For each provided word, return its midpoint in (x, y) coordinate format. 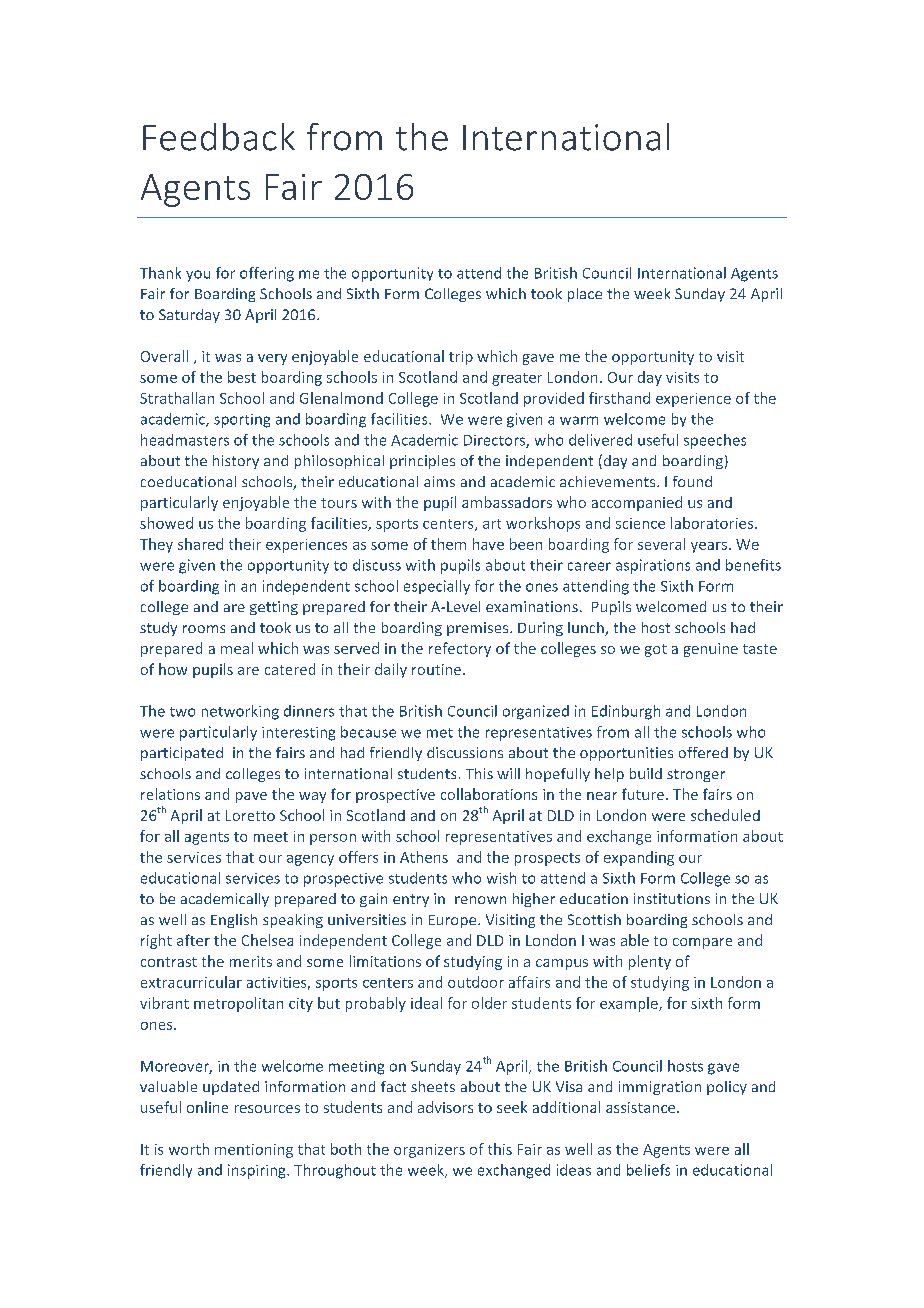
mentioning (254, 1151)
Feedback (219, 137)
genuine (711, 650)
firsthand (619, 398)
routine (438, 669)
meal (237, 648)
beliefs (648, 1170)
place (585, 295)
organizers (429, 1151)
